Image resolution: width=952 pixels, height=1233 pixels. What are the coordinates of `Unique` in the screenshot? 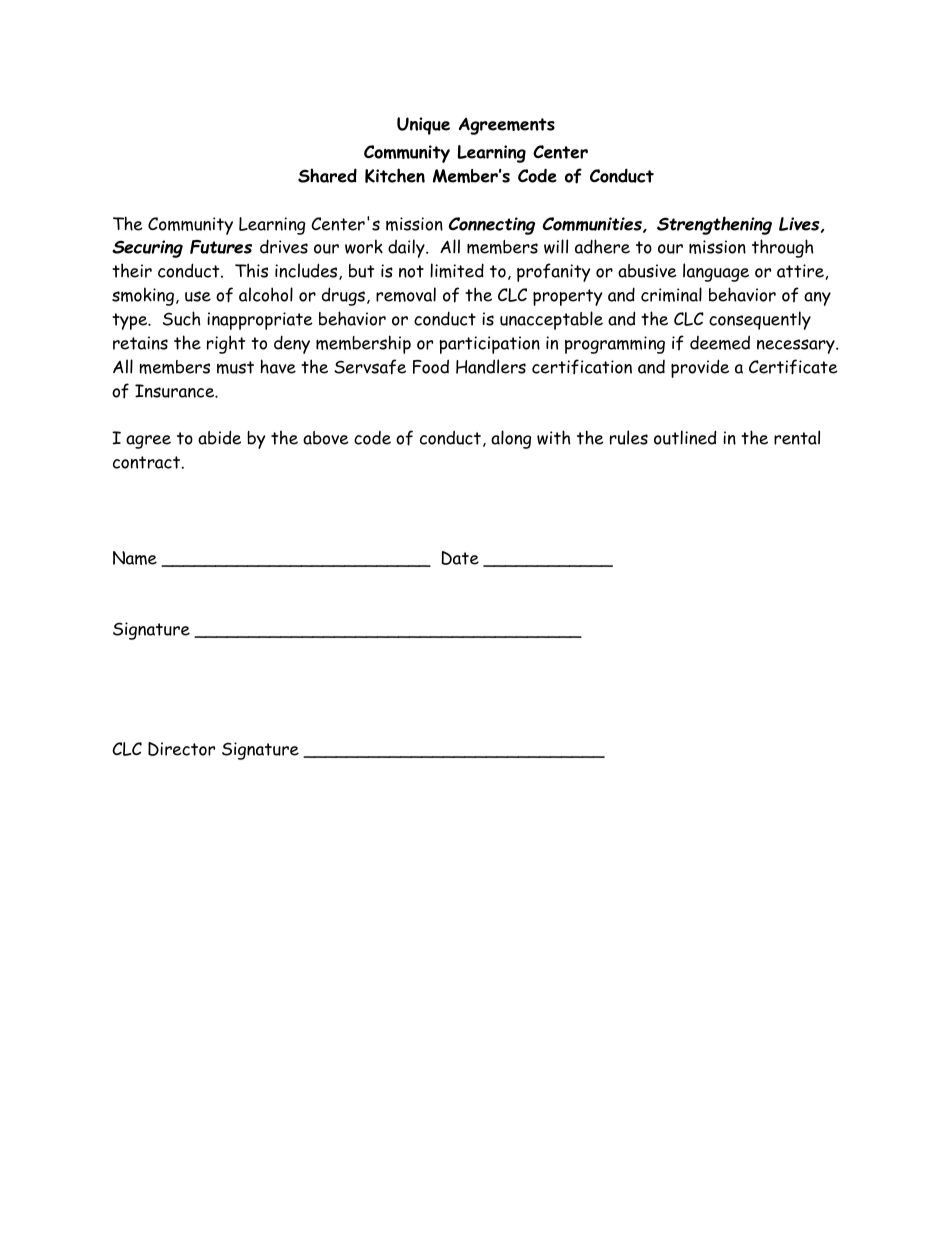 It's located at (423, 126).
